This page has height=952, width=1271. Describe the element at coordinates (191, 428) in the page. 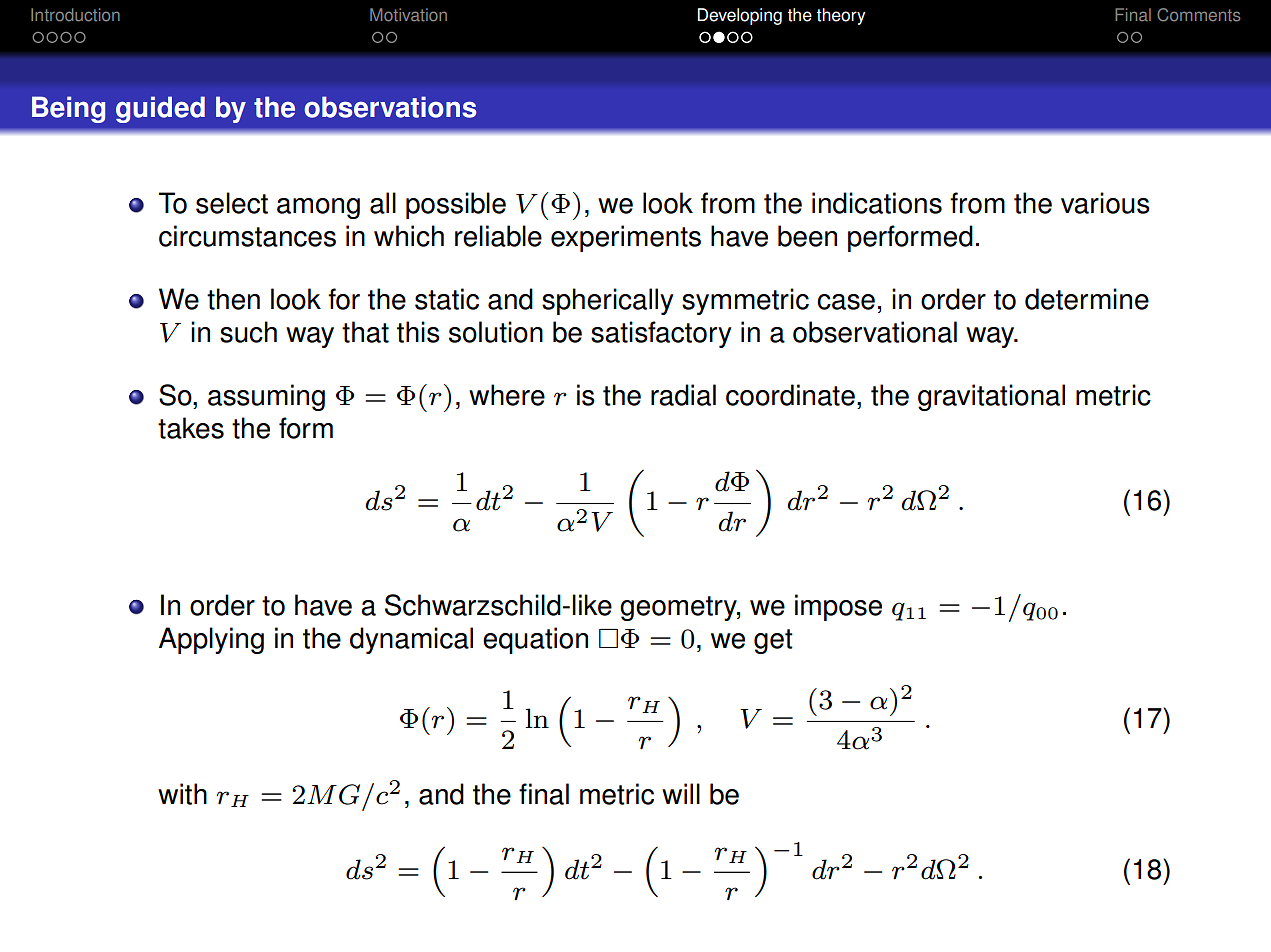

I see `takes` at that location.
